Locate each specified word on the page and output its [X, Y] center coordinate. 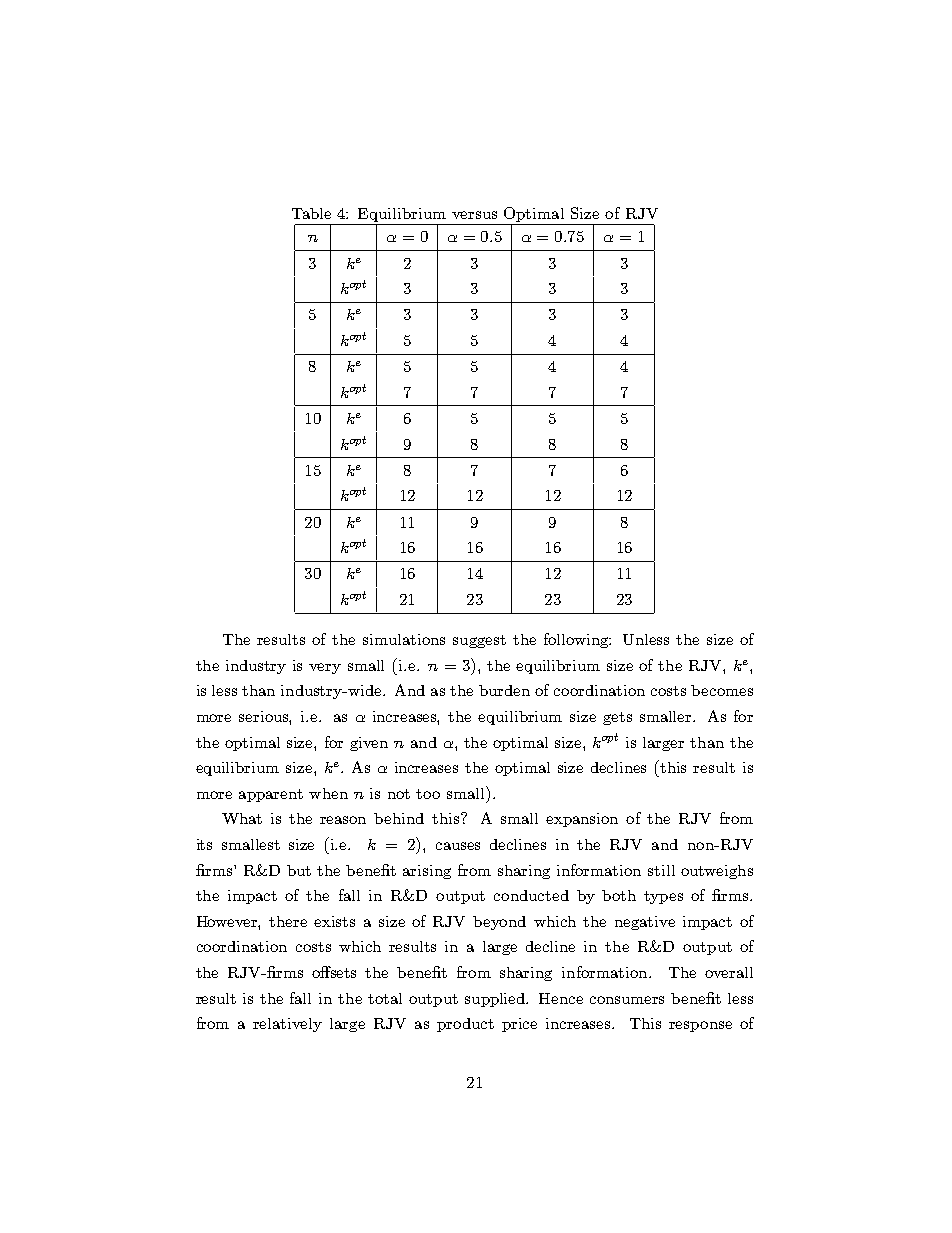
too [428, 794]
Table [311, 213]
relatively [287, 1025]
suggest [479, 641]
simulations [404, 639]
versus [474, 215]
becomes [722, 690]
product [465, 1025]
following [577, 640]
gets [617, 718]
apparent [271, 795]
